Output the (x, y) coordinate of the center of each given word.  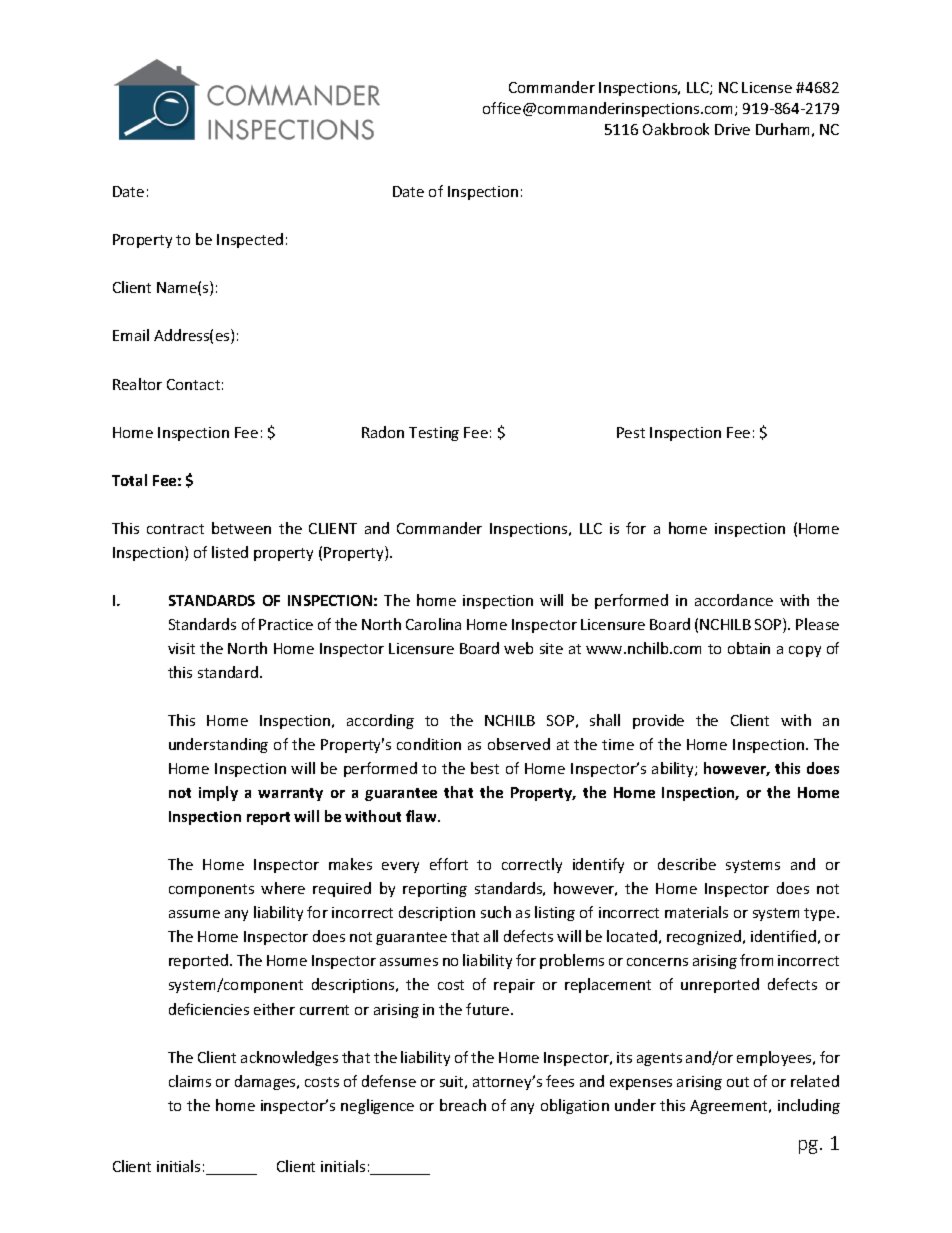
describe (687, 864)
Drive (732, 129)
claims (190, 1081)
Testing (434, 434)
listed (230, 552)
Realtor (137, 384)
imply (218, 793)
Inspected (250, 240)
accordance (734, 600)
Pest (631, 432)
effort (449, 864)
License (767, 87)
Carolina (433, 624)
